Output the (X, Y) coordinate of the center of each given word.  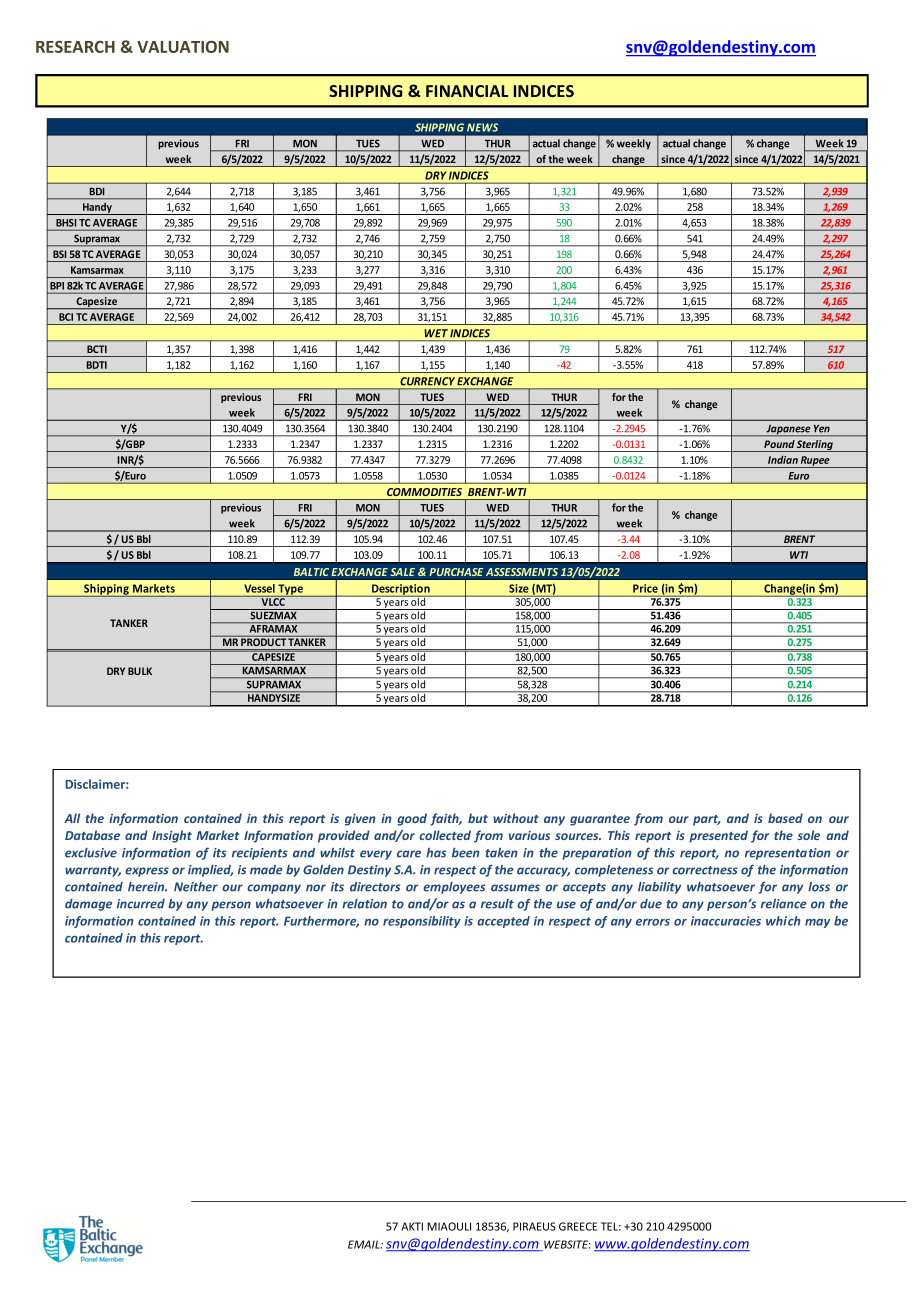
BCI (66, 317)
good (412, 819)
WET (436, 333)
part (706, 820)
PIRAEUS (534, 1226)
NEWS (482, 127)
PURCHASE (456, 572)
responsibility (422, 922)
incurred (141, 904)
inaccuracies (726, 921)
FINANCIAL (467, 91)
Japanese (788, 431)
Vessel (259, 588)
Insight (172, 836)
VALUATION (183, 47)
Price (645, 588)
